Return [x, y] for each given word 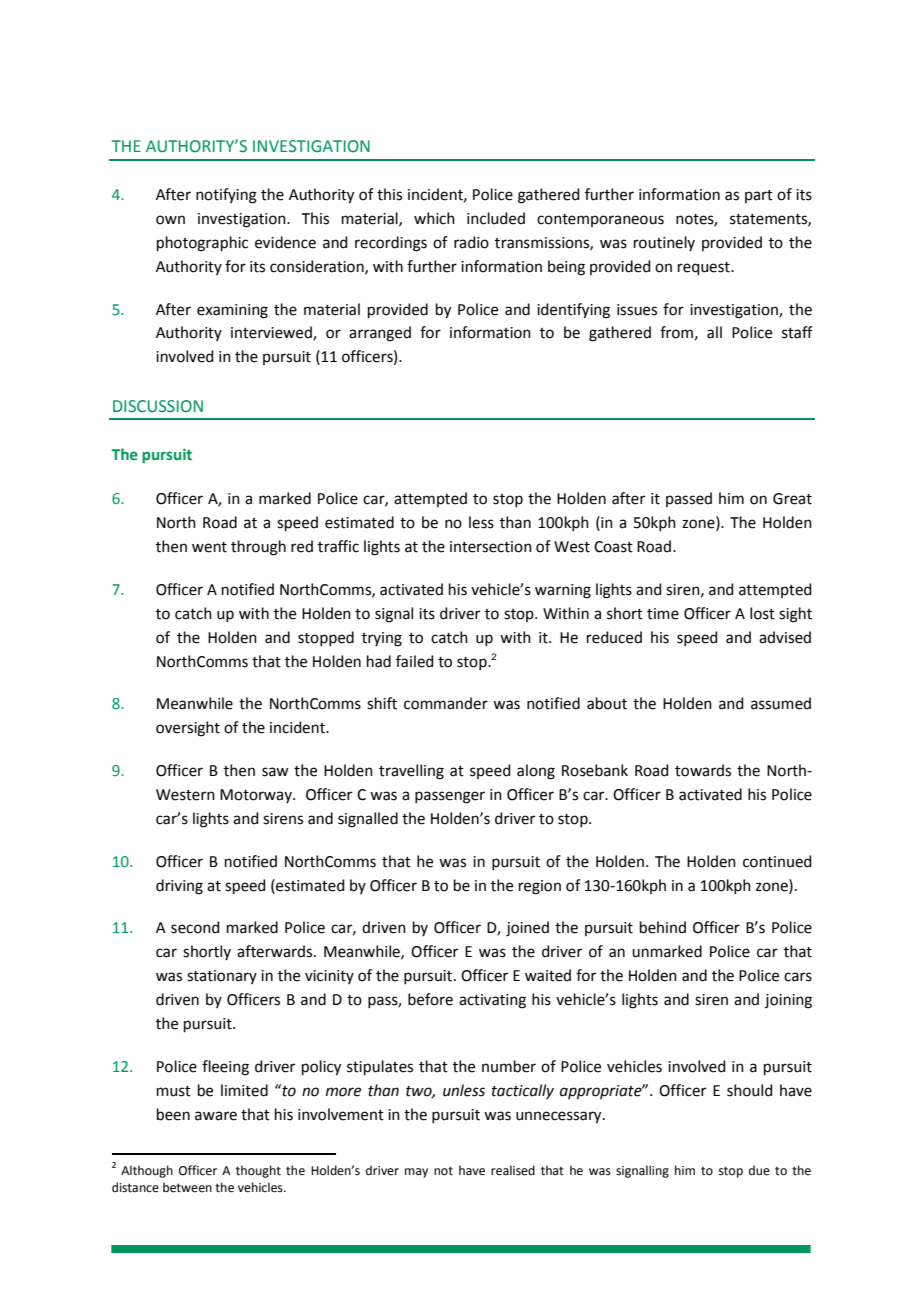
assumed [781, 703]
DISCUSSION [158, 406]
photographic [202, 244]
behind [663, 927]
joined [527, 929]
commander [446, 703]
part [759, 196]
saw [275, 772]
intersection [491, 547]
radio [471, 242]
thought [258, 1171]
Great [792, 499]
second [195, 927]
